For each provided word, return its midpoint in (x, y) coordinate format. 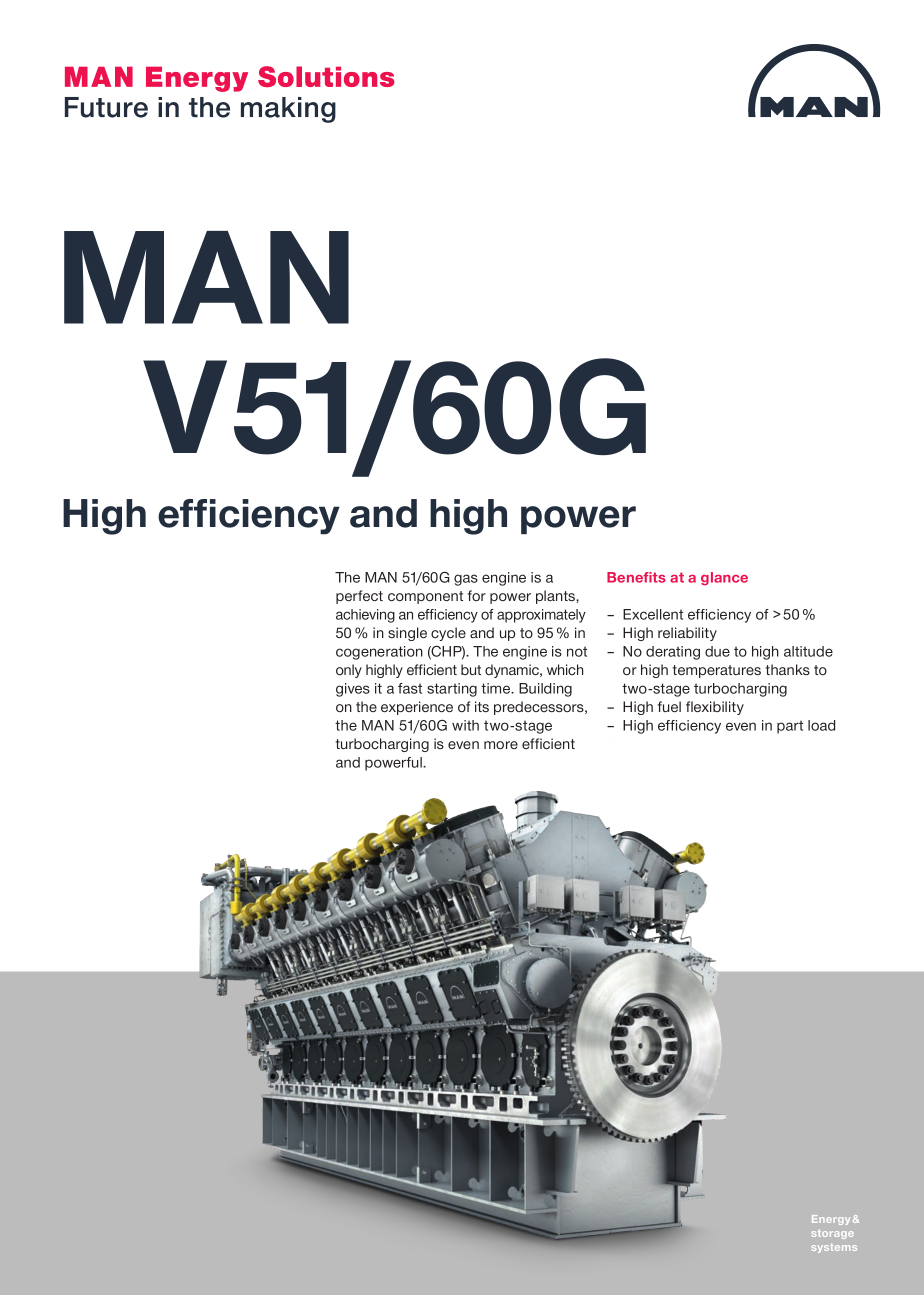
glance (724, 578)
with (465, 725)
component (425, 597)
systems (834, 1248)
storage (833, 1234)
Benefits (636, 577)
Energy (831, 1220)
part (790, 727)
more (501, 745)
